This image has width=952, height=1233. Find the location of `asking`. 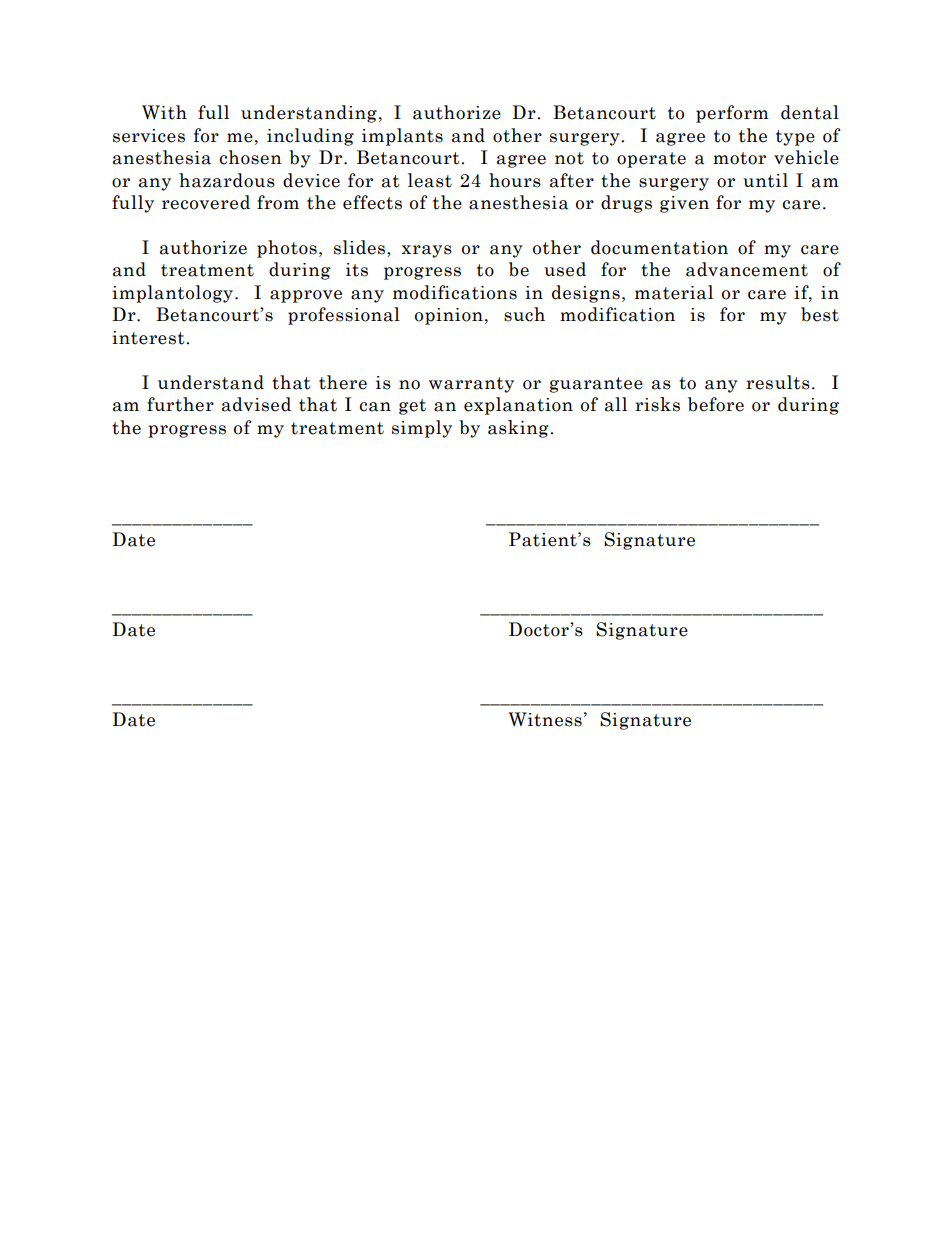

asking is located at coordinates (519, 429).
